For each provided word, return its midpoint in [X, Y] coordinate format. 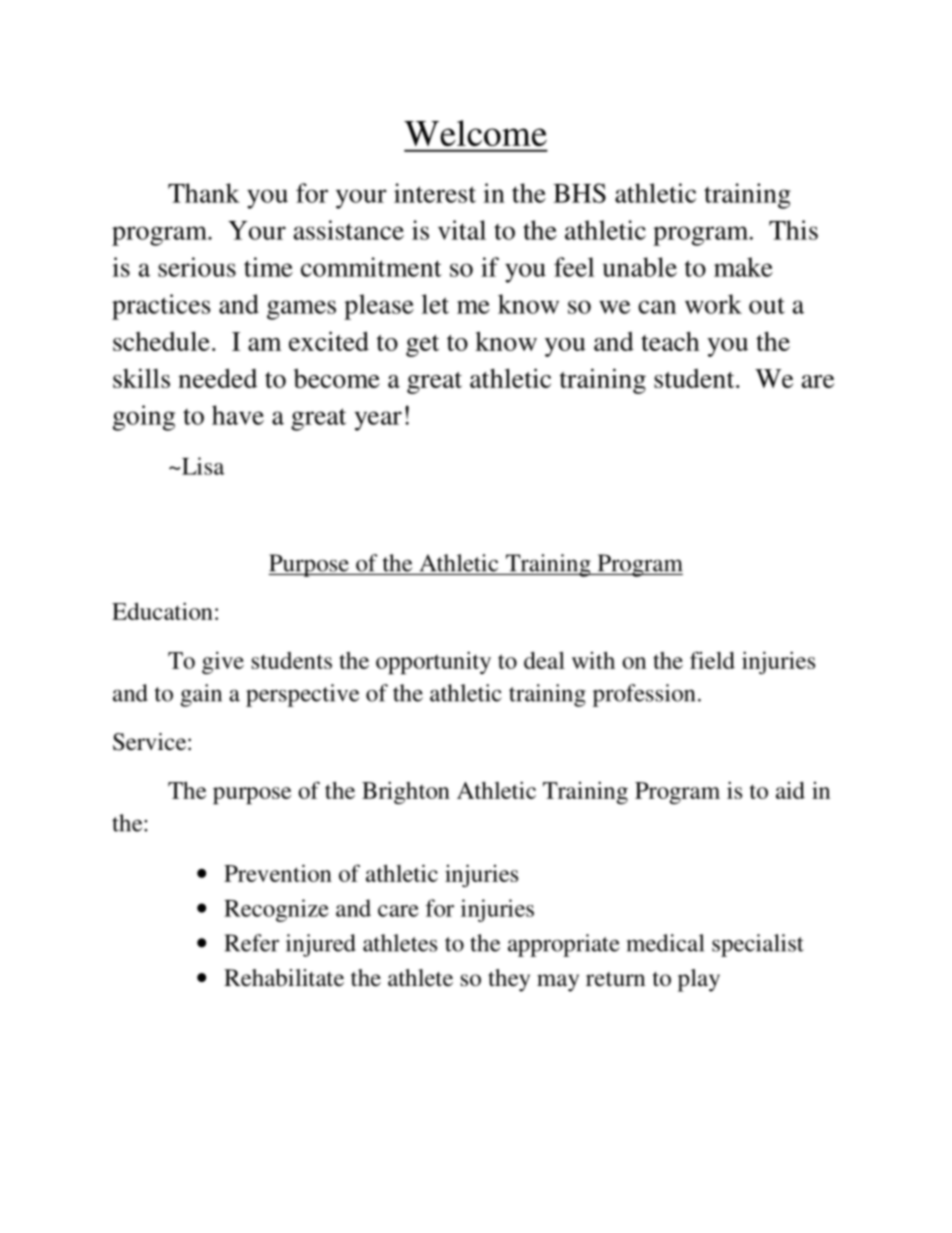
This [793, 230]
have [238, 415]
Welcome [475, 133]
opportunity [433, 662]
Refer [252, 943]
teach [670, 341]
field [712, 660]
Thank [204, 193]
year [378, 421]
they [509, 980]
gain [201, 695]
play [699, 980]
